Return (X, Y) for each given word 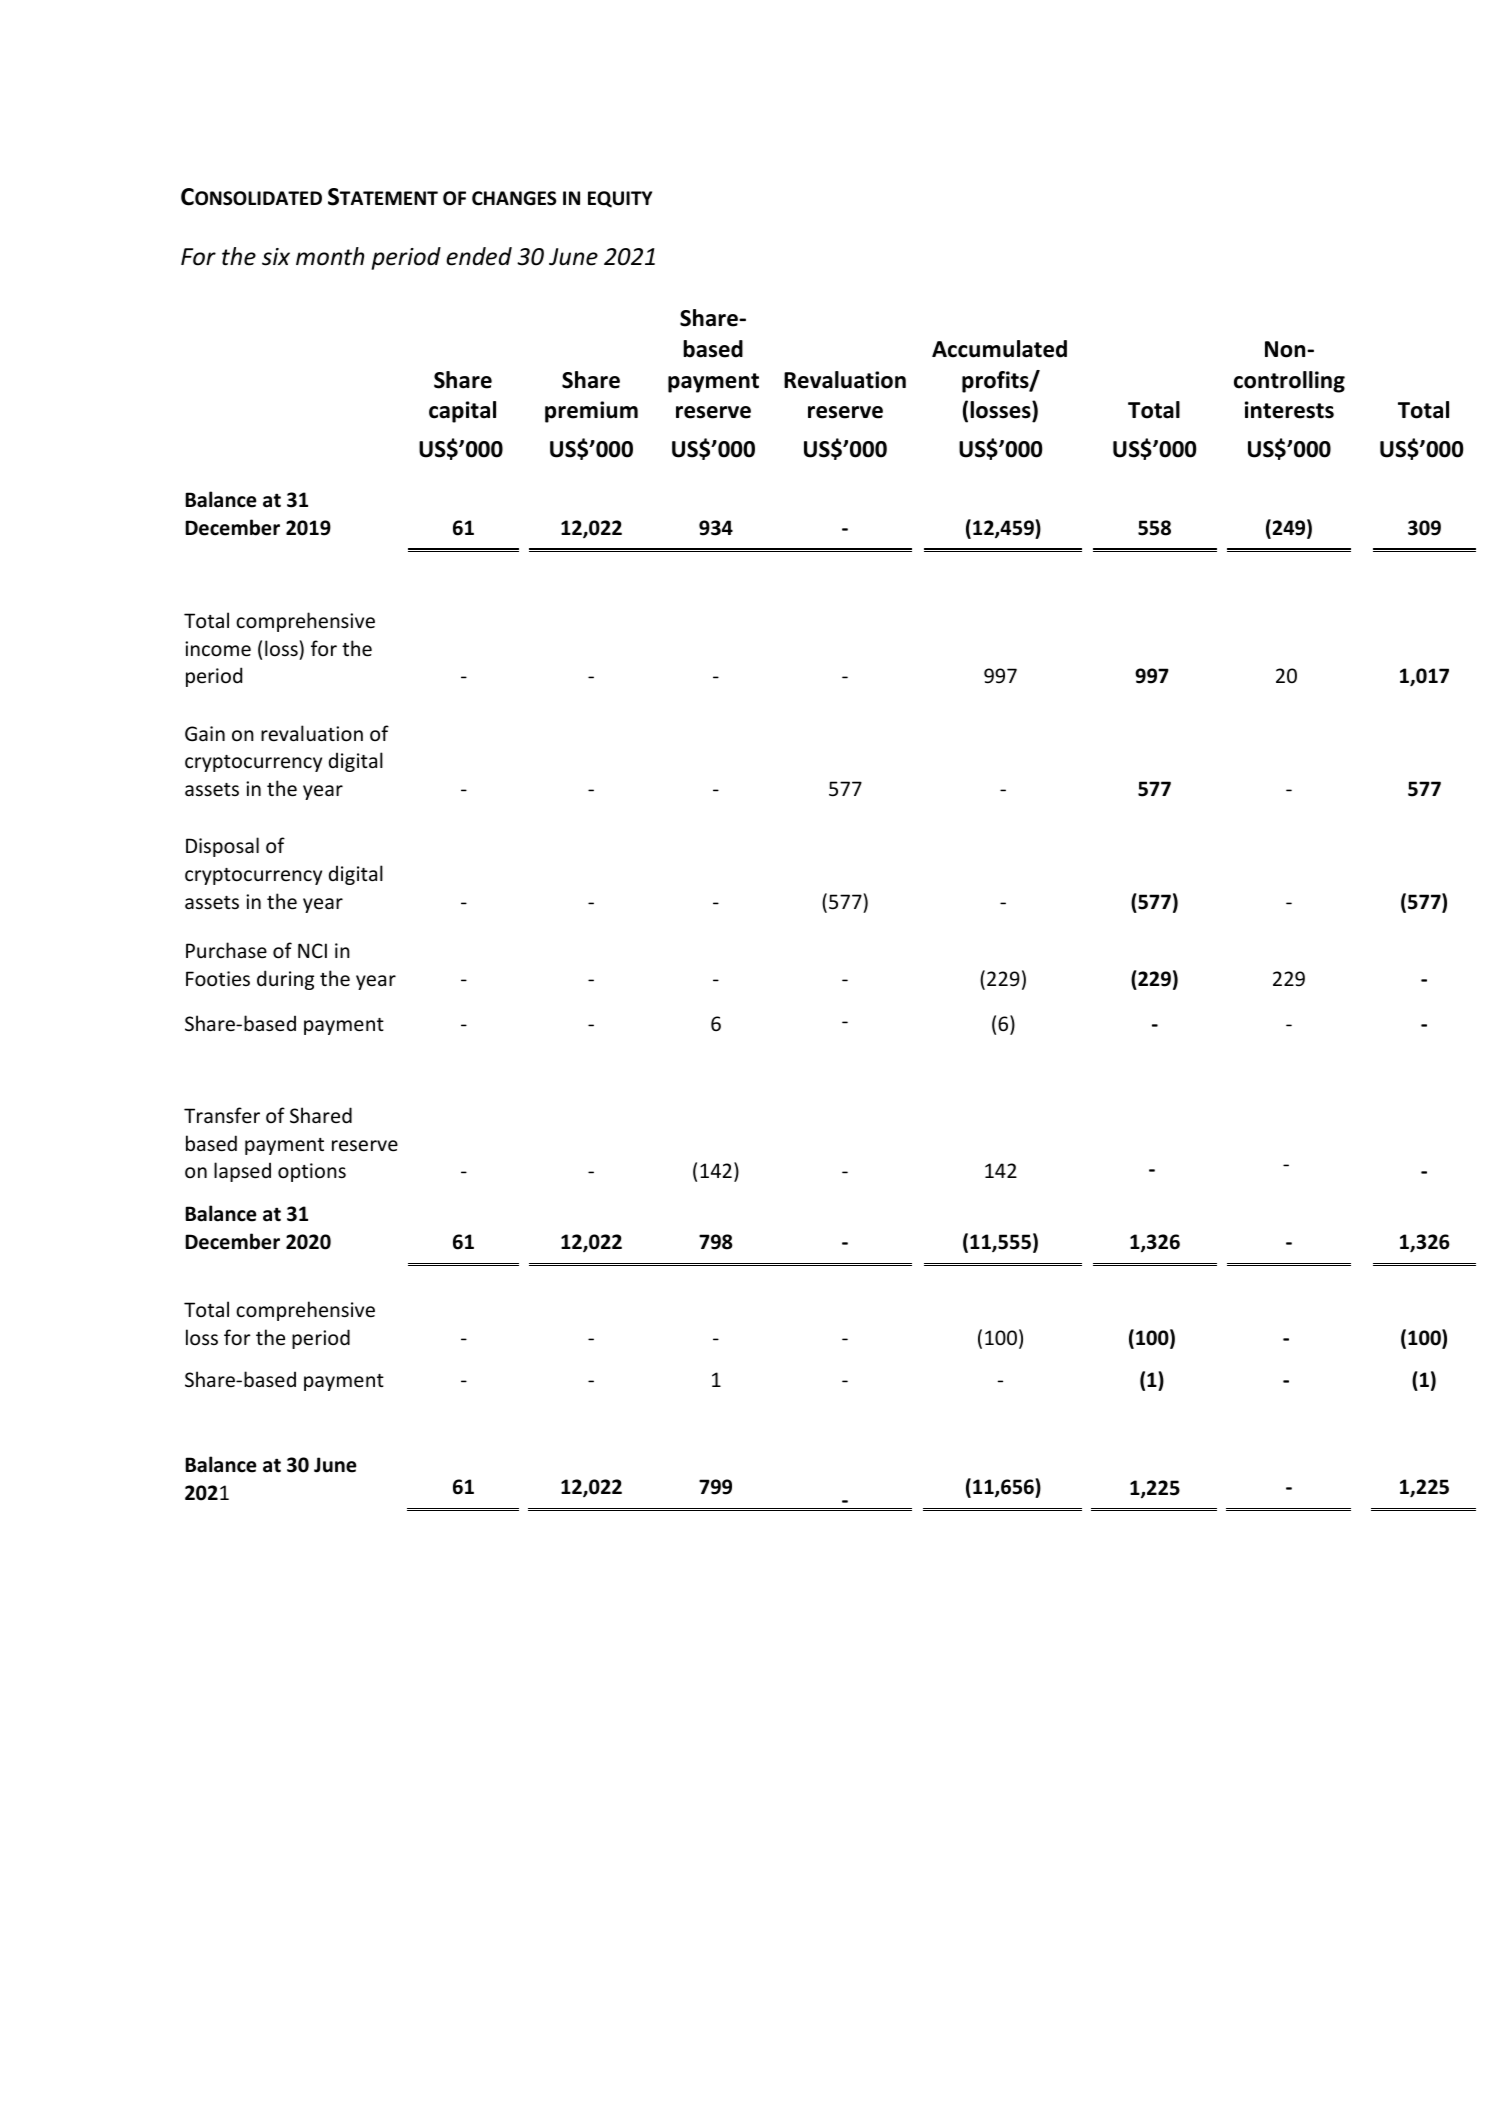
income (218, 649)
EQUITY (620, 199)
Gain (205, 733)
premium (591, 412)
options (312, 1172)
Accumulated (999, 349)
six (276, 257)
